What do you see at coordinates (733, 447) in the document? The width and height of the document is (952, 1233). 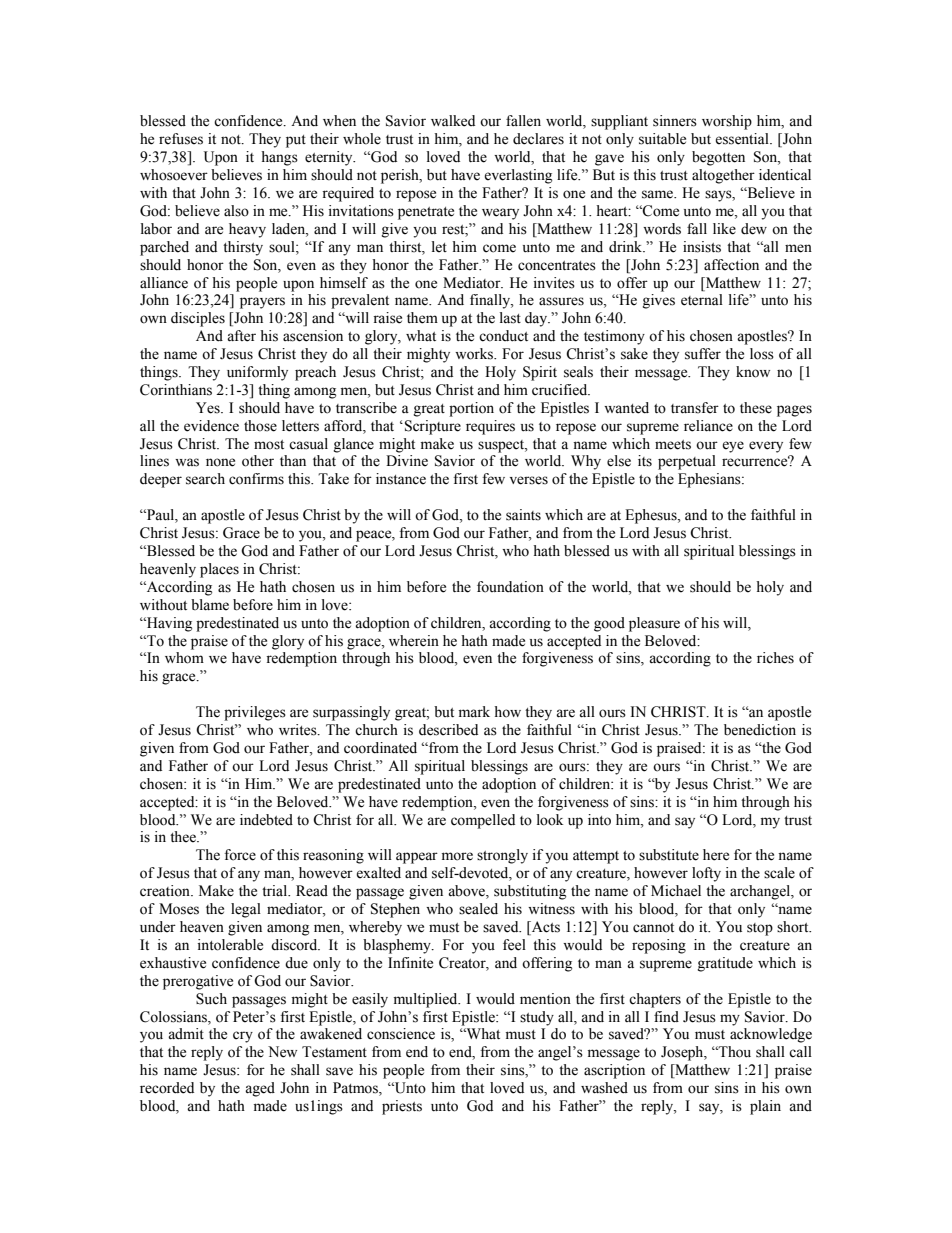 I see `eye` at bounding box center [733, 447].
